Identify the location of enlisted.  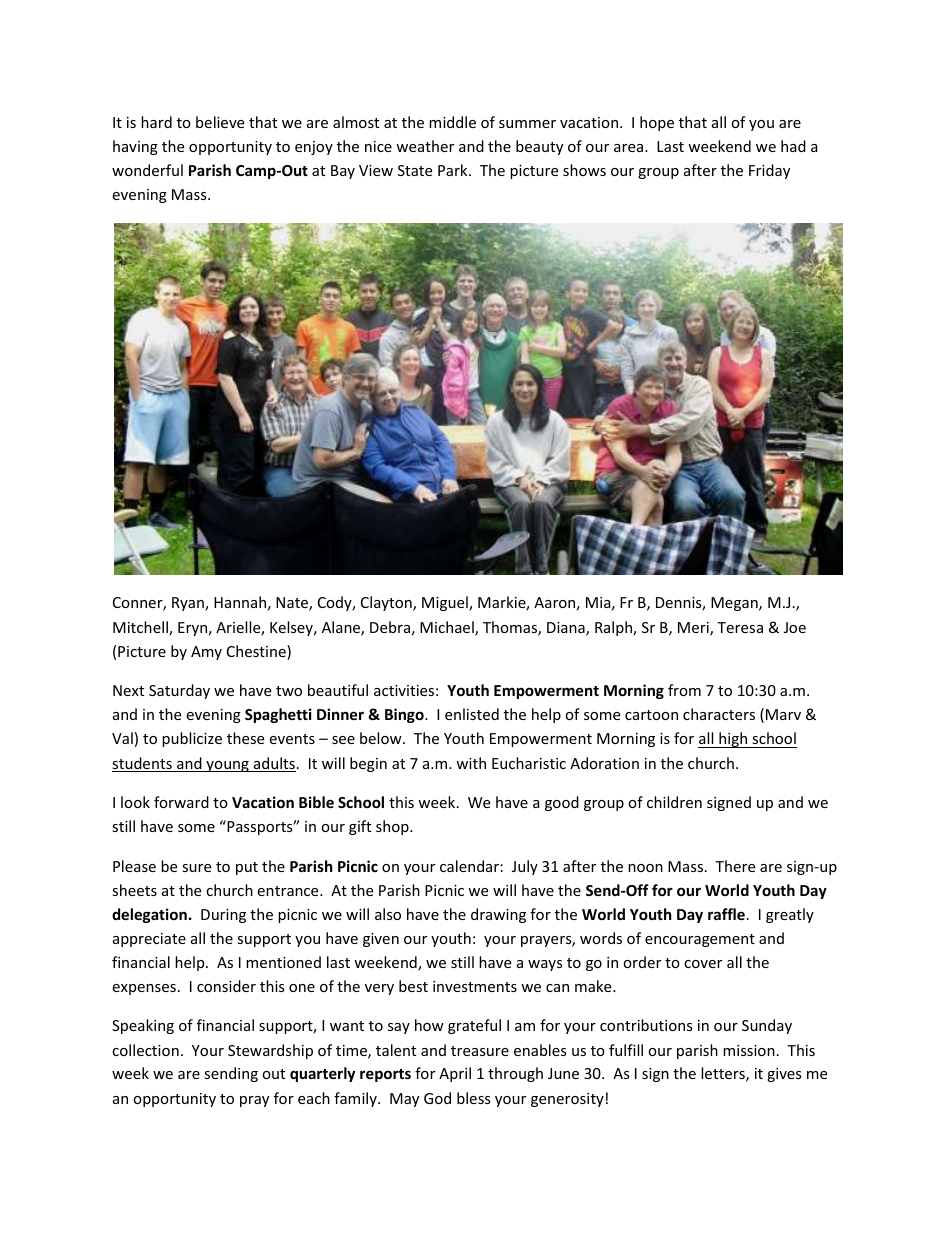
(472, 714).
